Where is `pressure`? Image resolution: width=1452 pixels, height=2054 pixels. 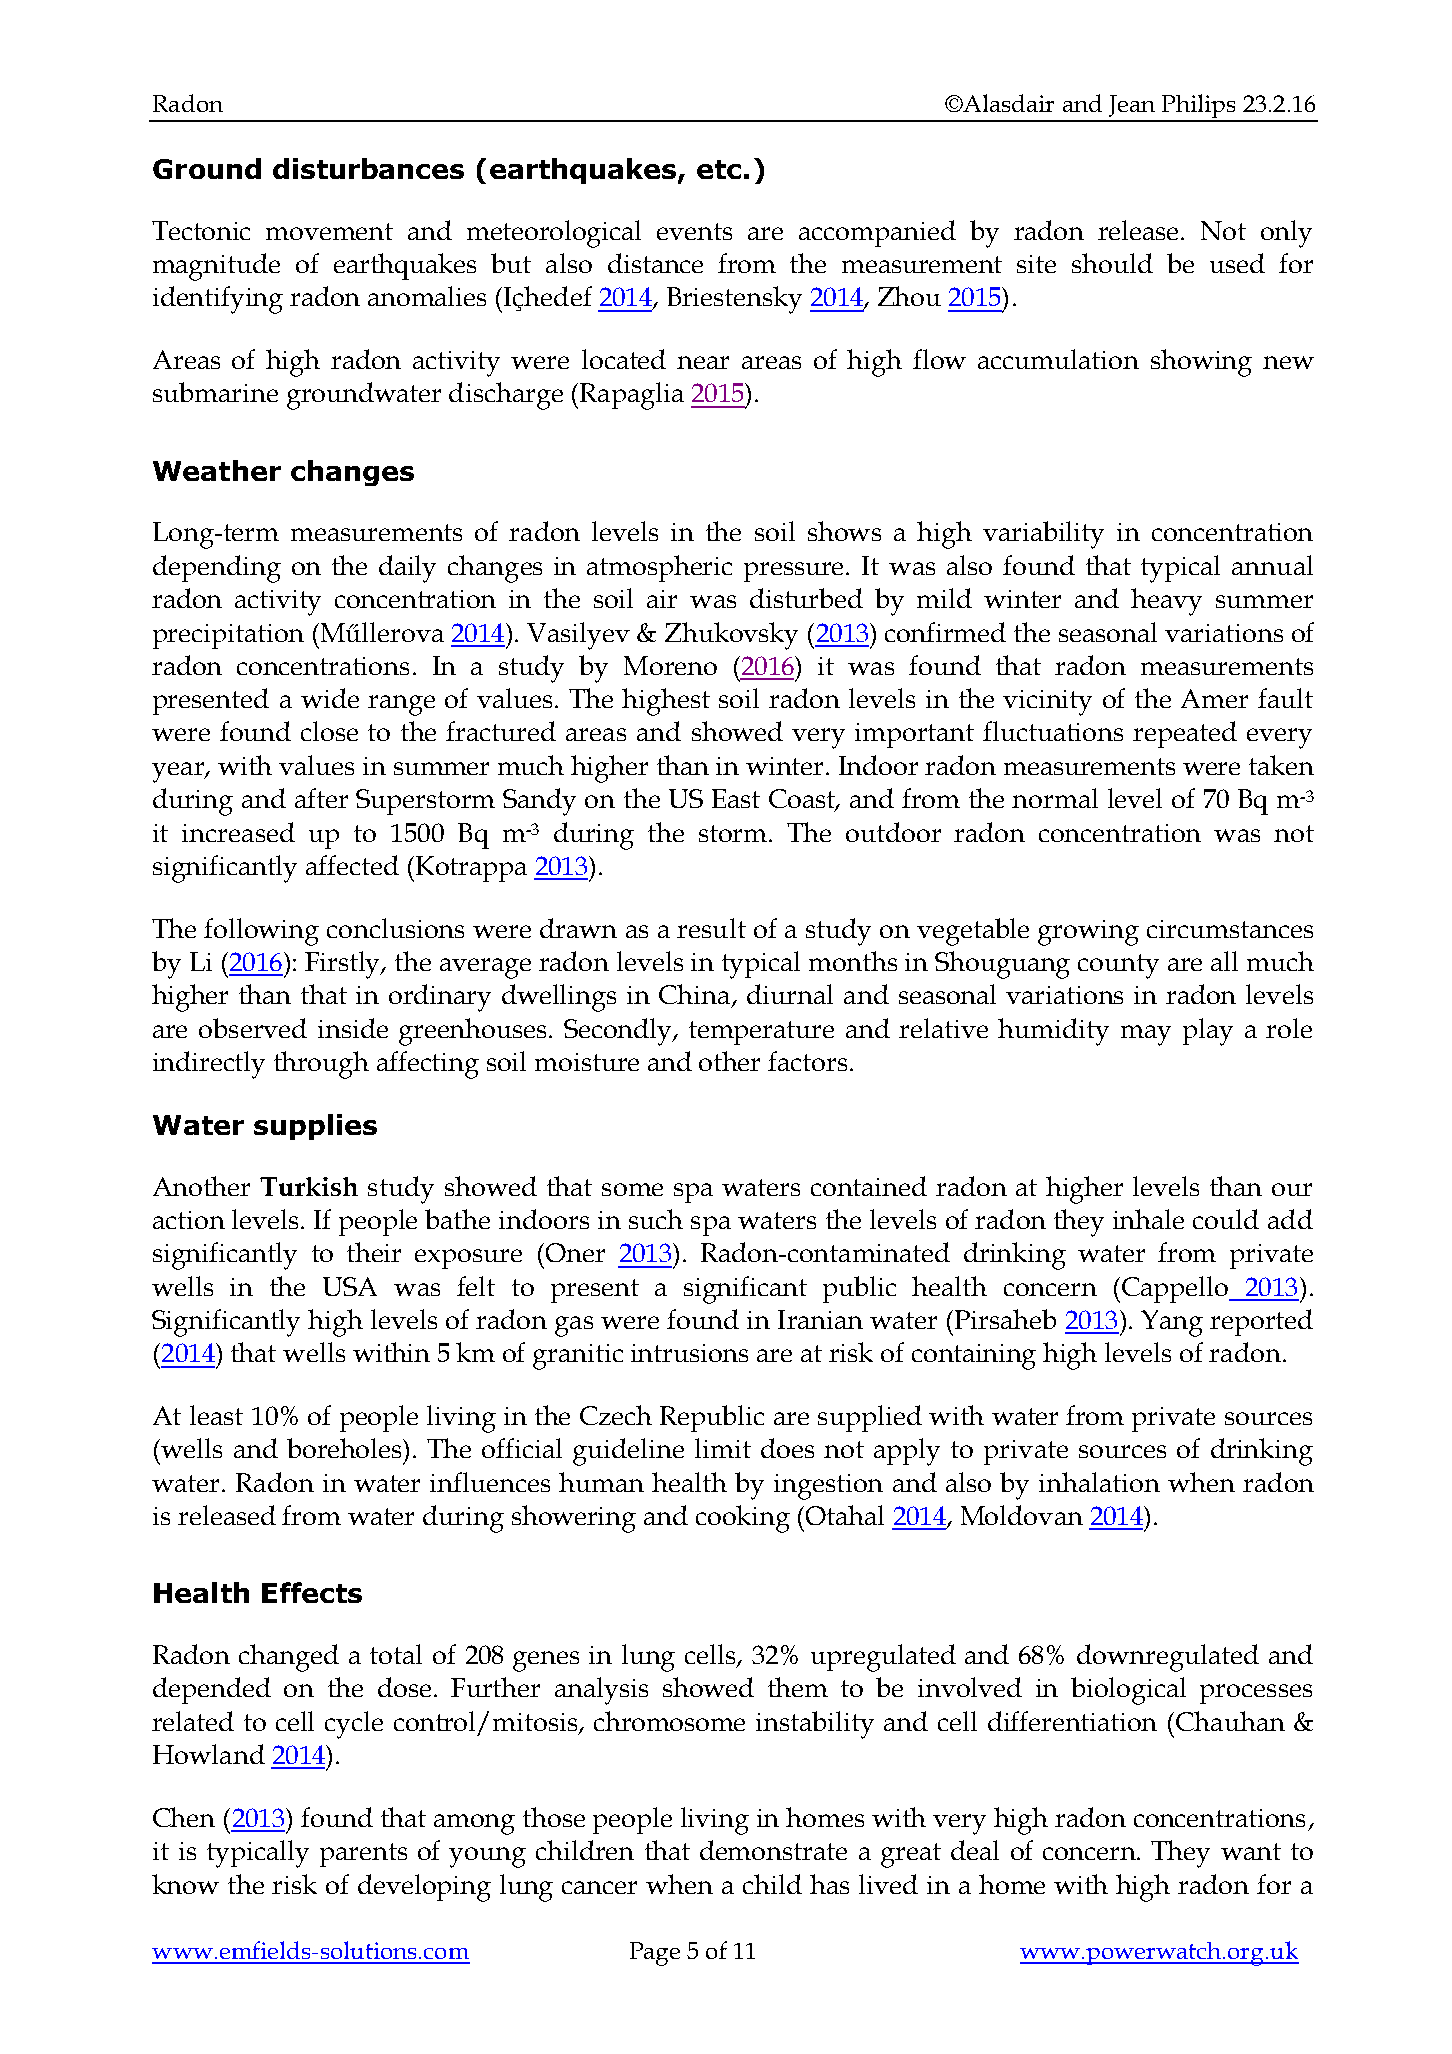
pressure is located at coordinates (795, 572).
